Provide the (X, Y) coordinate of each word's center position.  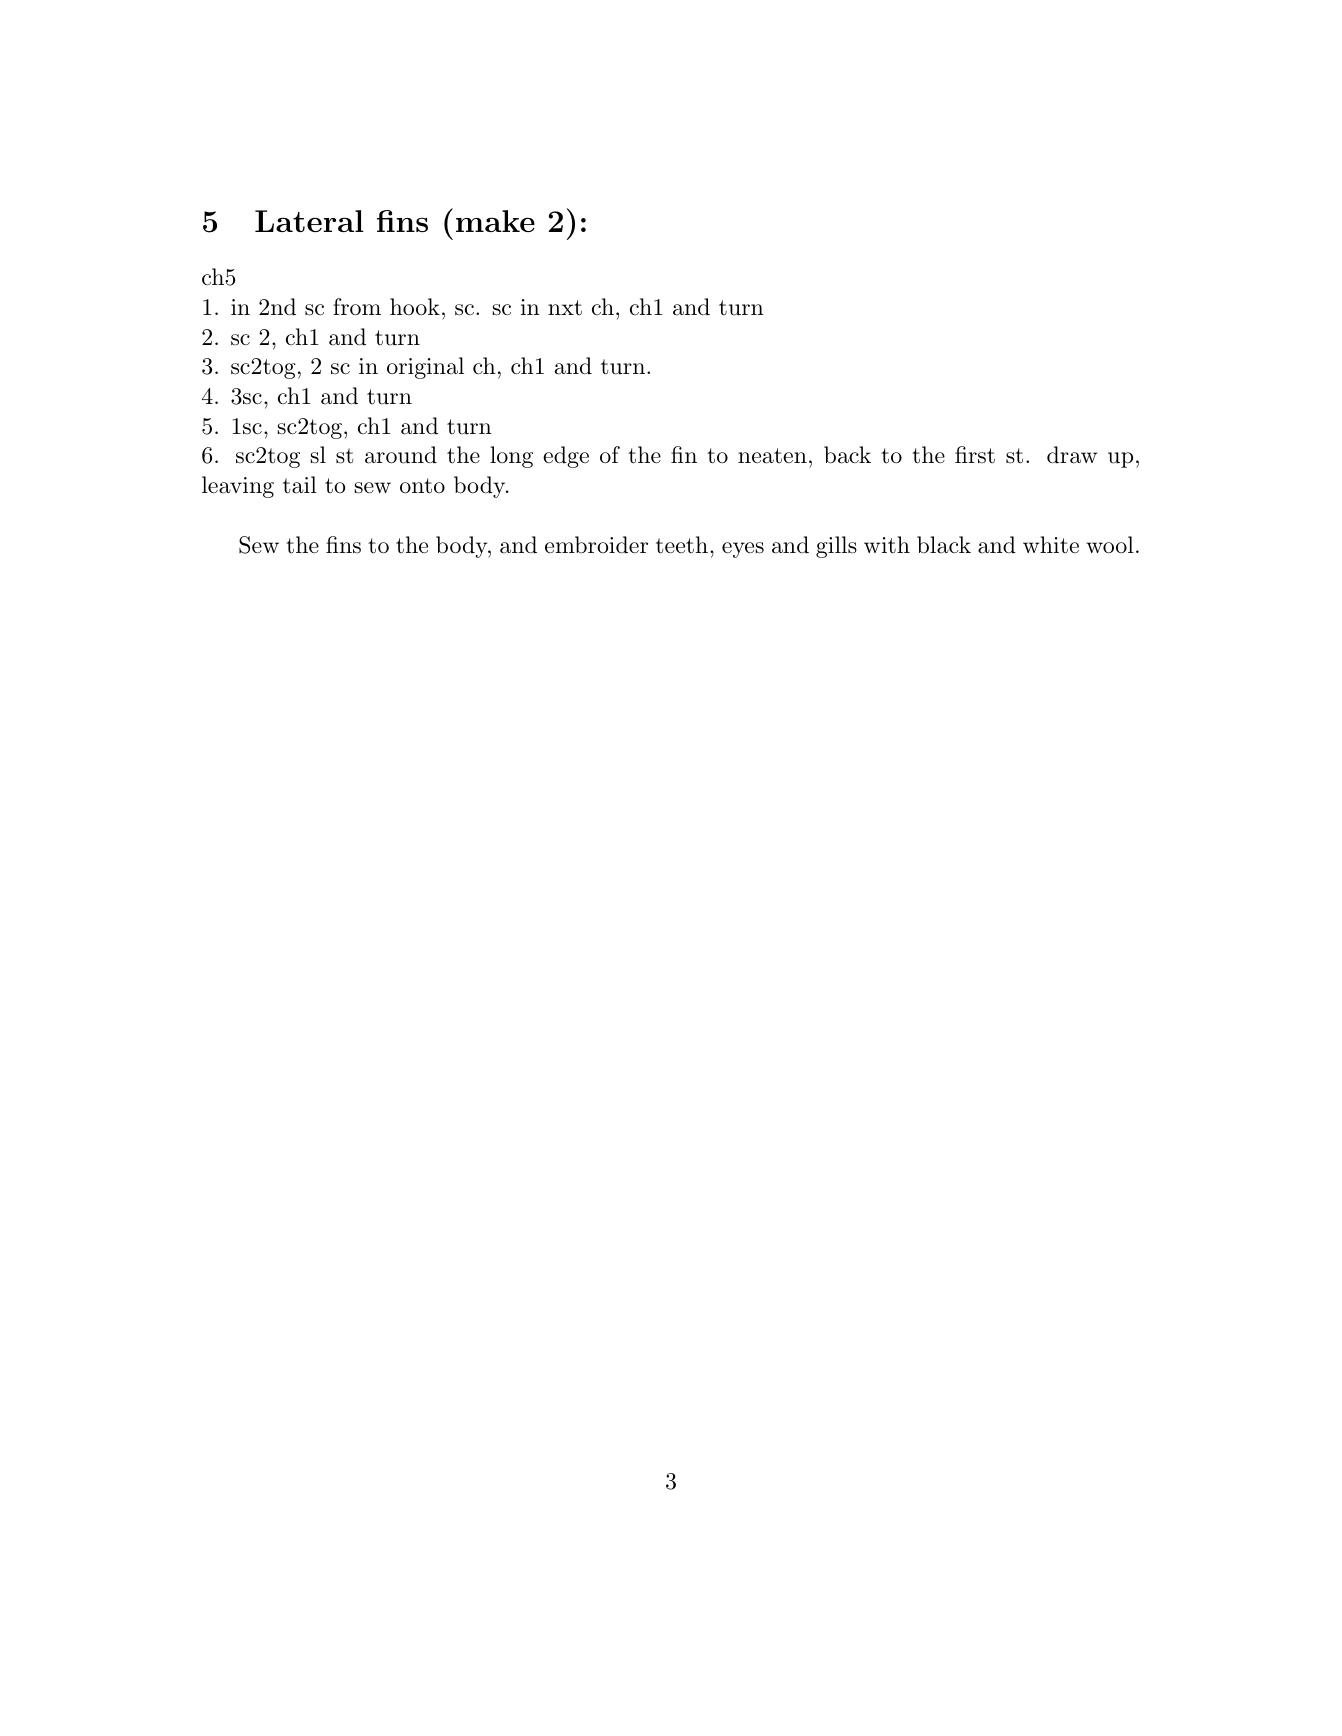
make (495, 221)
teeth (682, 545)
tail (300, 485)
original (425, 368)
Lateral (309, 221)
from (357, 307)
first (975, 455)
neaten (772, 456)
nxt (565, 308)
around (401, 455)
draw (1072, 455)
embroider (596, 545)
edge (566, 457)
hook (415, 307)
